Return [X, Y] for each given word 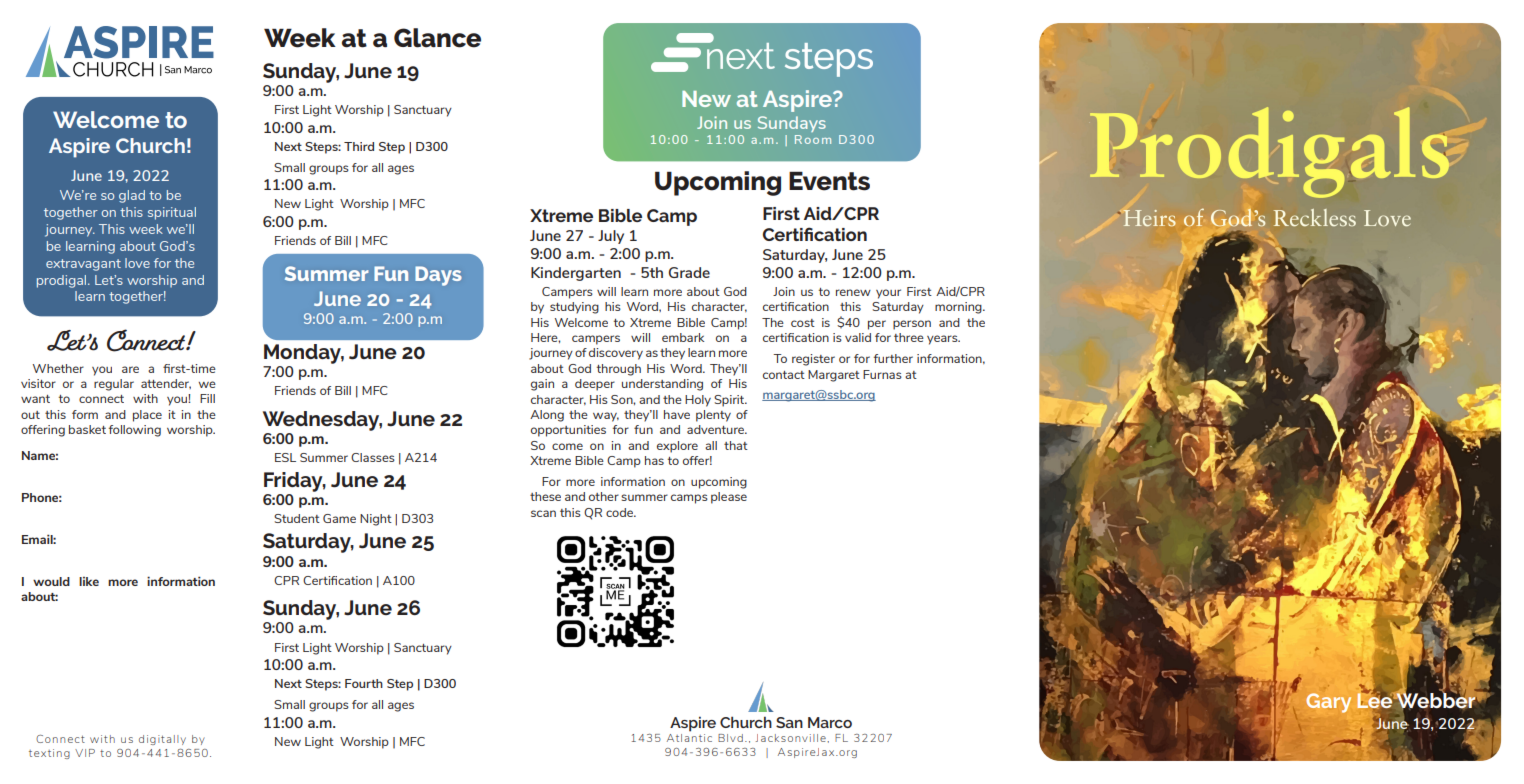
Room [813, 139]
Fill [207, 398]
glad [132, 196]
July [611, 237]
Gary [1328, 703]
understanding [662, 385]
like [89, 581]
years [943, 340]
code [621, 512]
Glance [437, 38]
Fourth [364, 683]
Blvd [730, 738]
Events [829, 181]
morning [959, 308]
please [729, 498]
